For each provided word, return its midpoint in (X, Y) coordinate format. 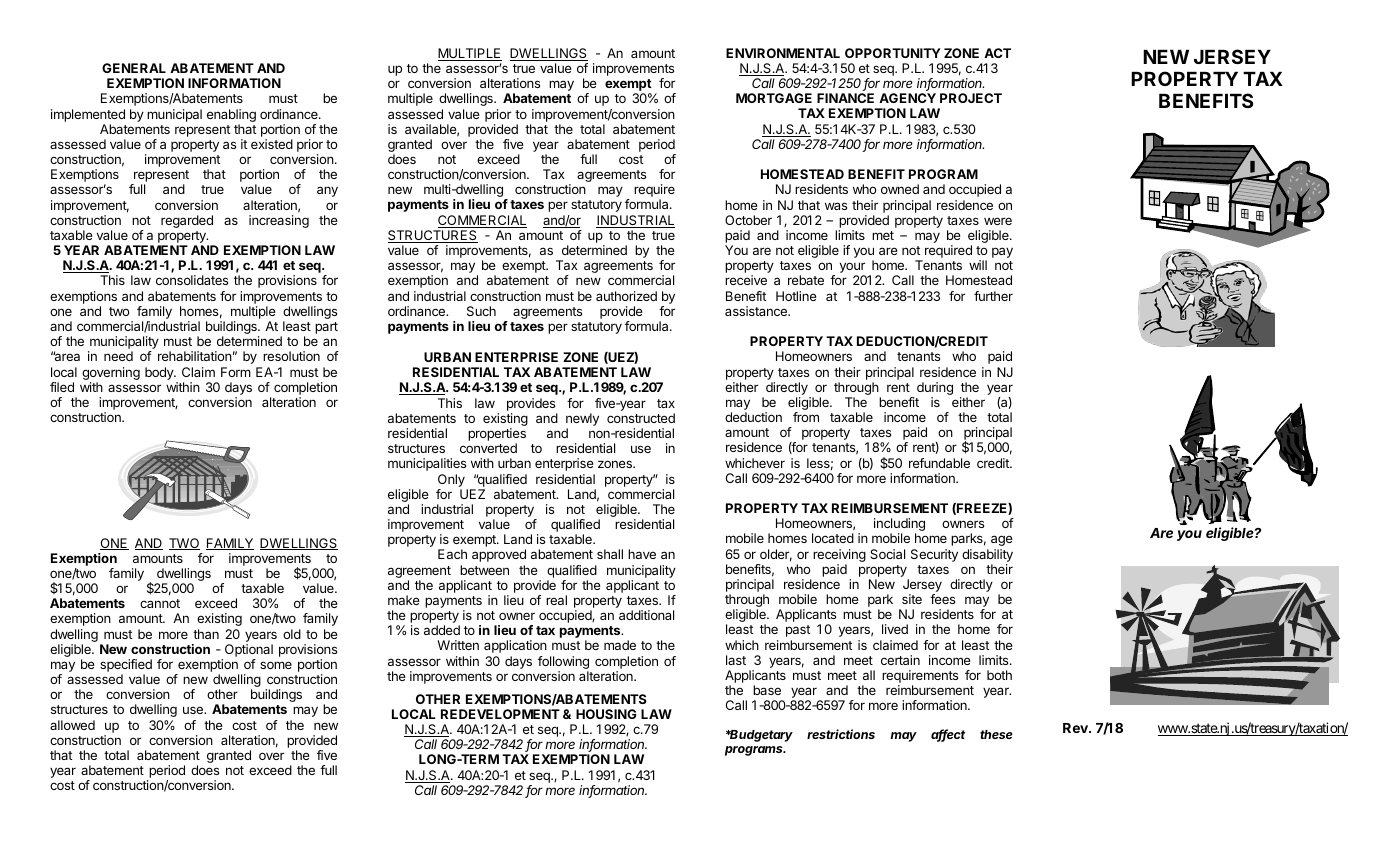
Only (451, 480)
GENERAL (134, 68)
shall (610, 554)
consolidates (192, 280)
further (993, 296)
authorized (626, 296)
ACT (997, 53)
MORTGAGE (774, 98)
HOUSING (606, 714)
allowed (72, 725)
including (899, 526)
